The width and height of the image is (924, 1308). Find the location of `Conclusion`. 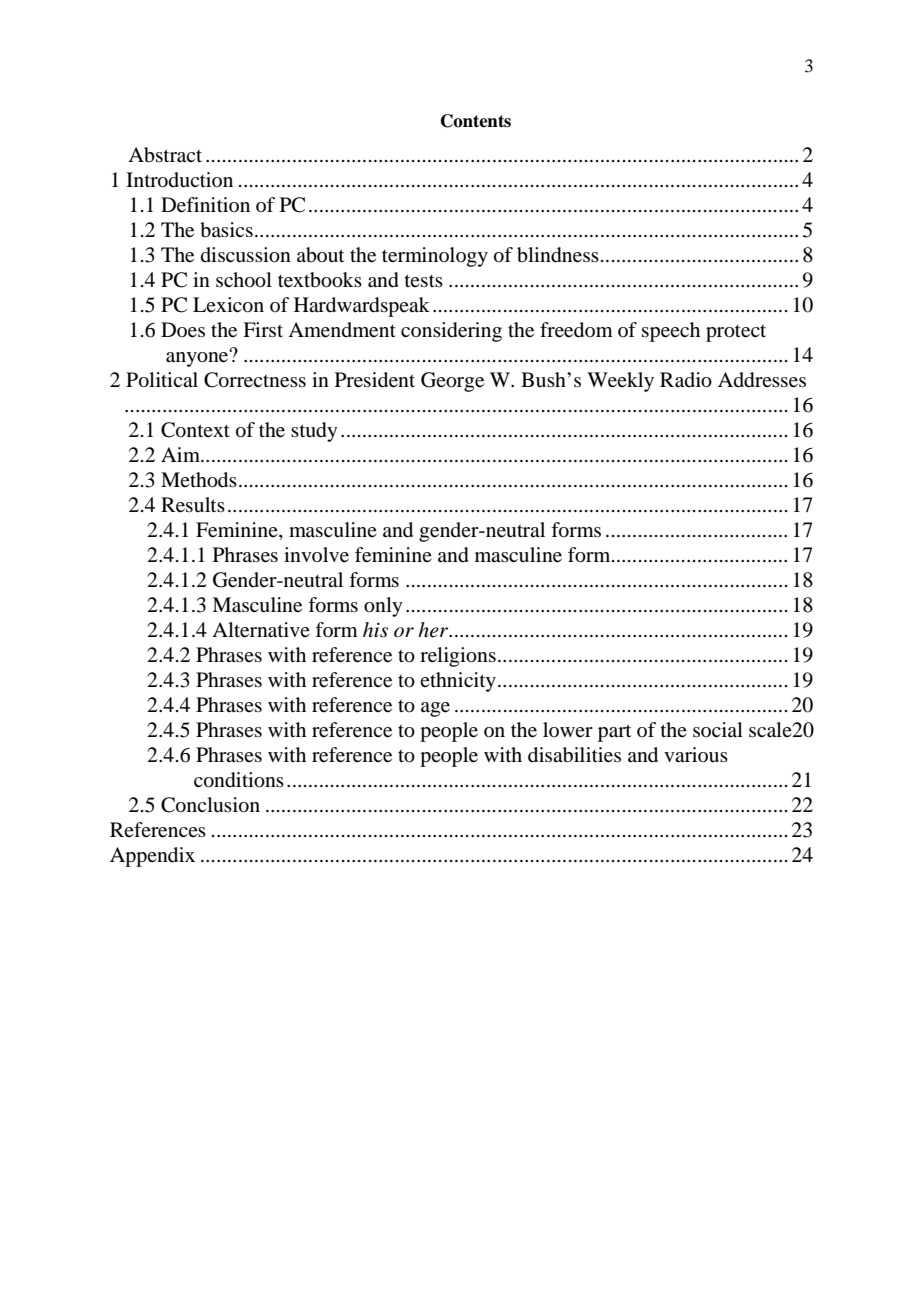

Conclusion is located at coordinates (210, 805).
